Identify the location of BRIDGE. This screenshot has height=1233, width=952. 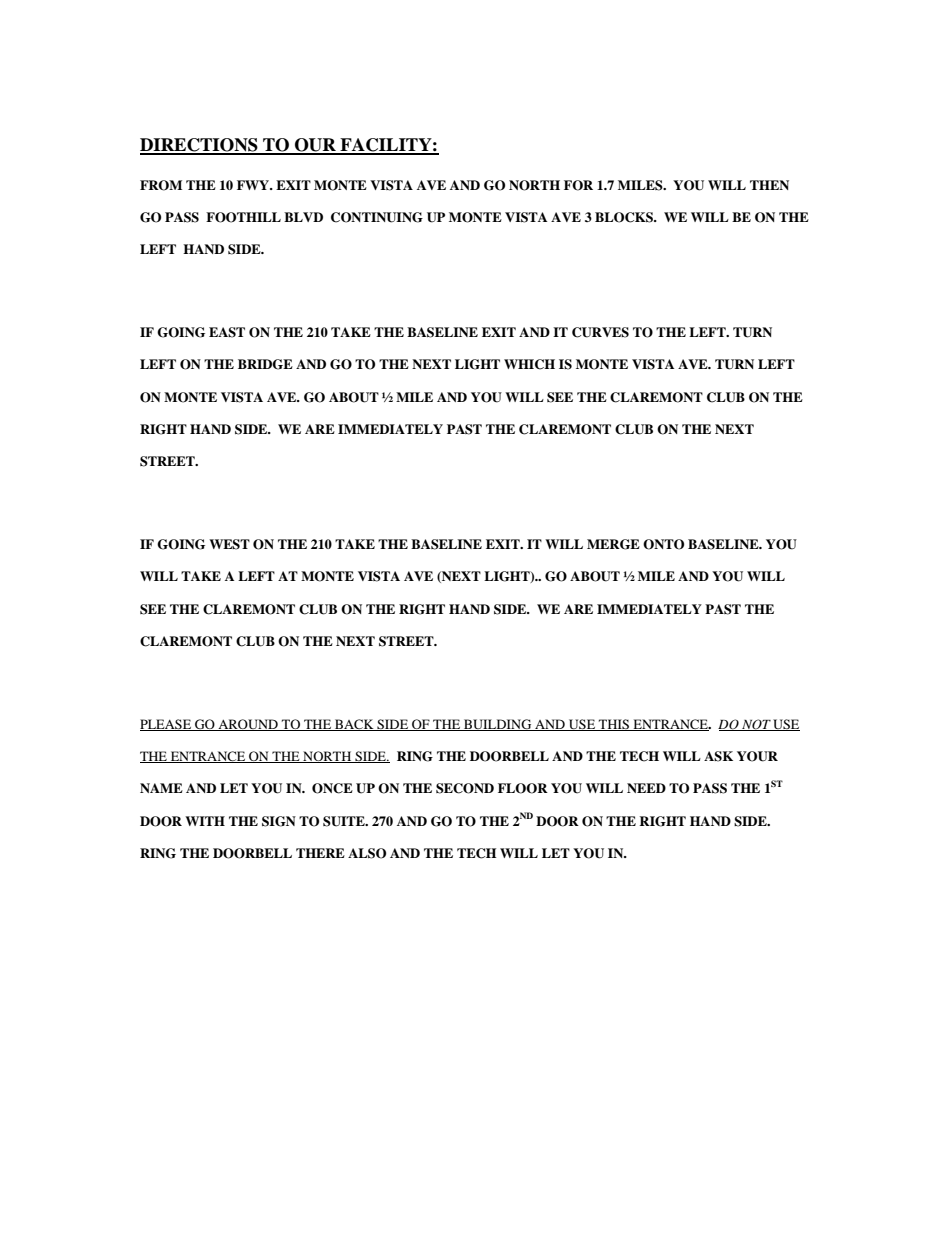
(265, 364).
